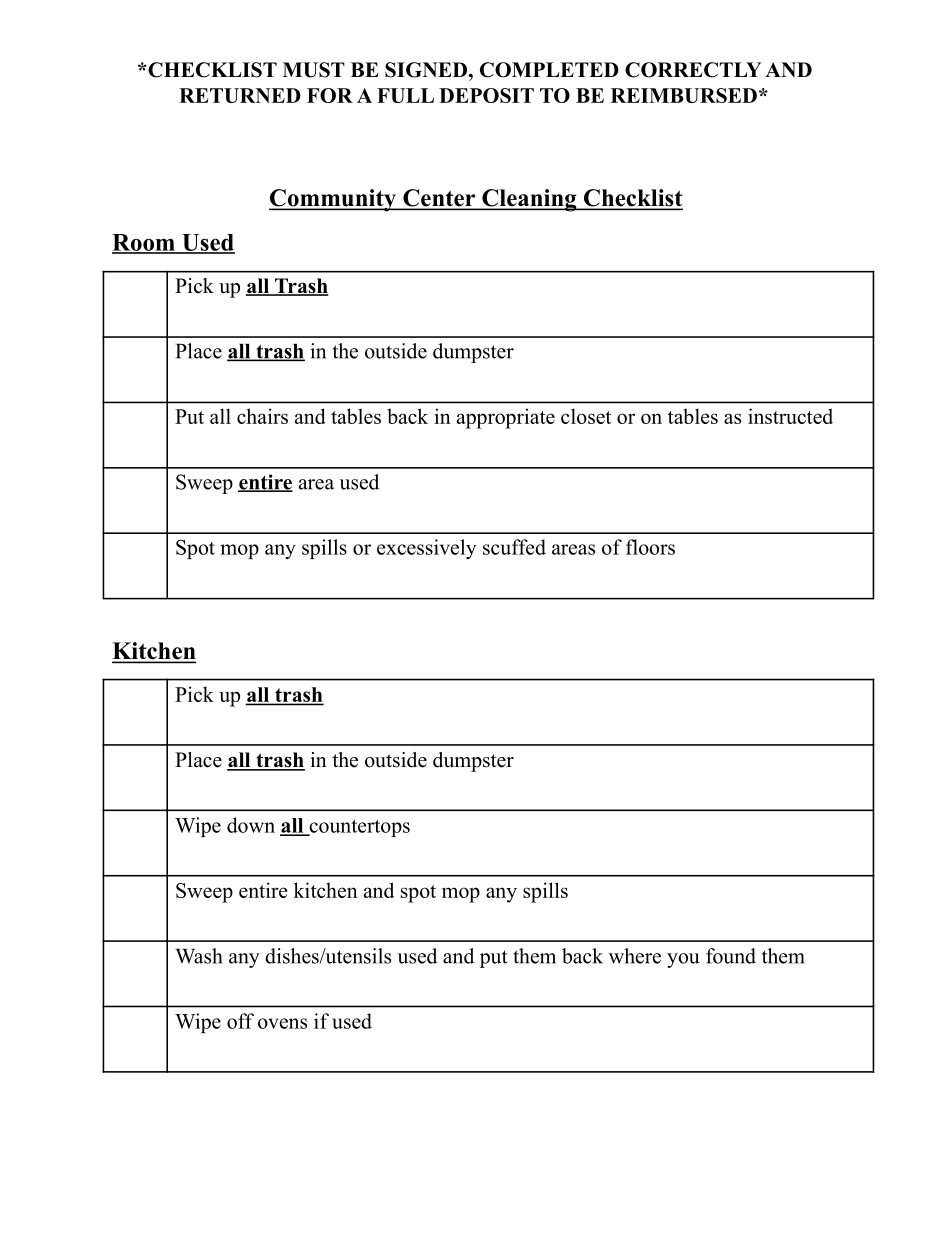 This page has height=1233, width=952. I want to click on RETURNED, so click(240, 95).
